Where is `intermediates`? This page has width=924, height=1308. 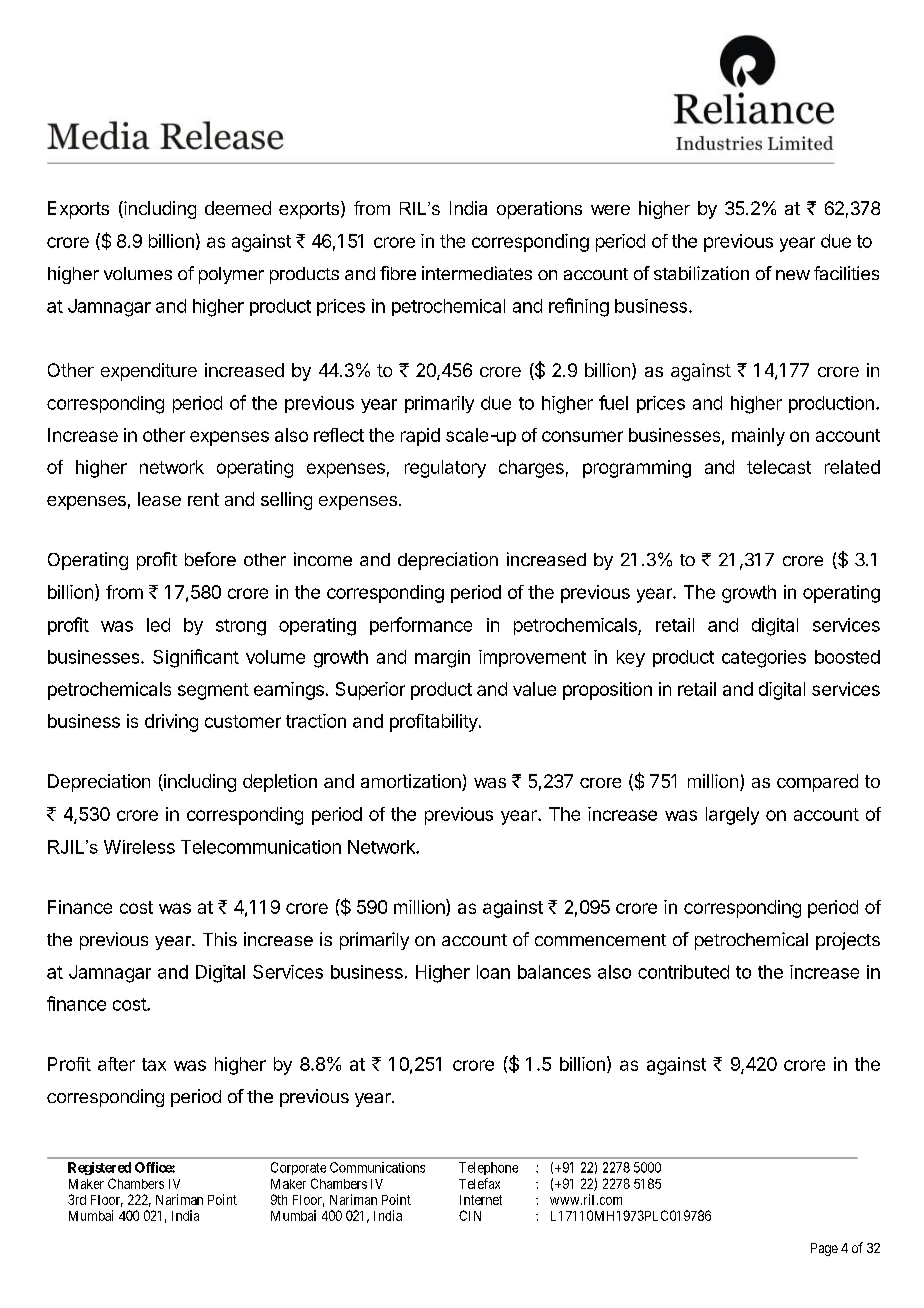
intermediates is located at coordinates (477, 273).
